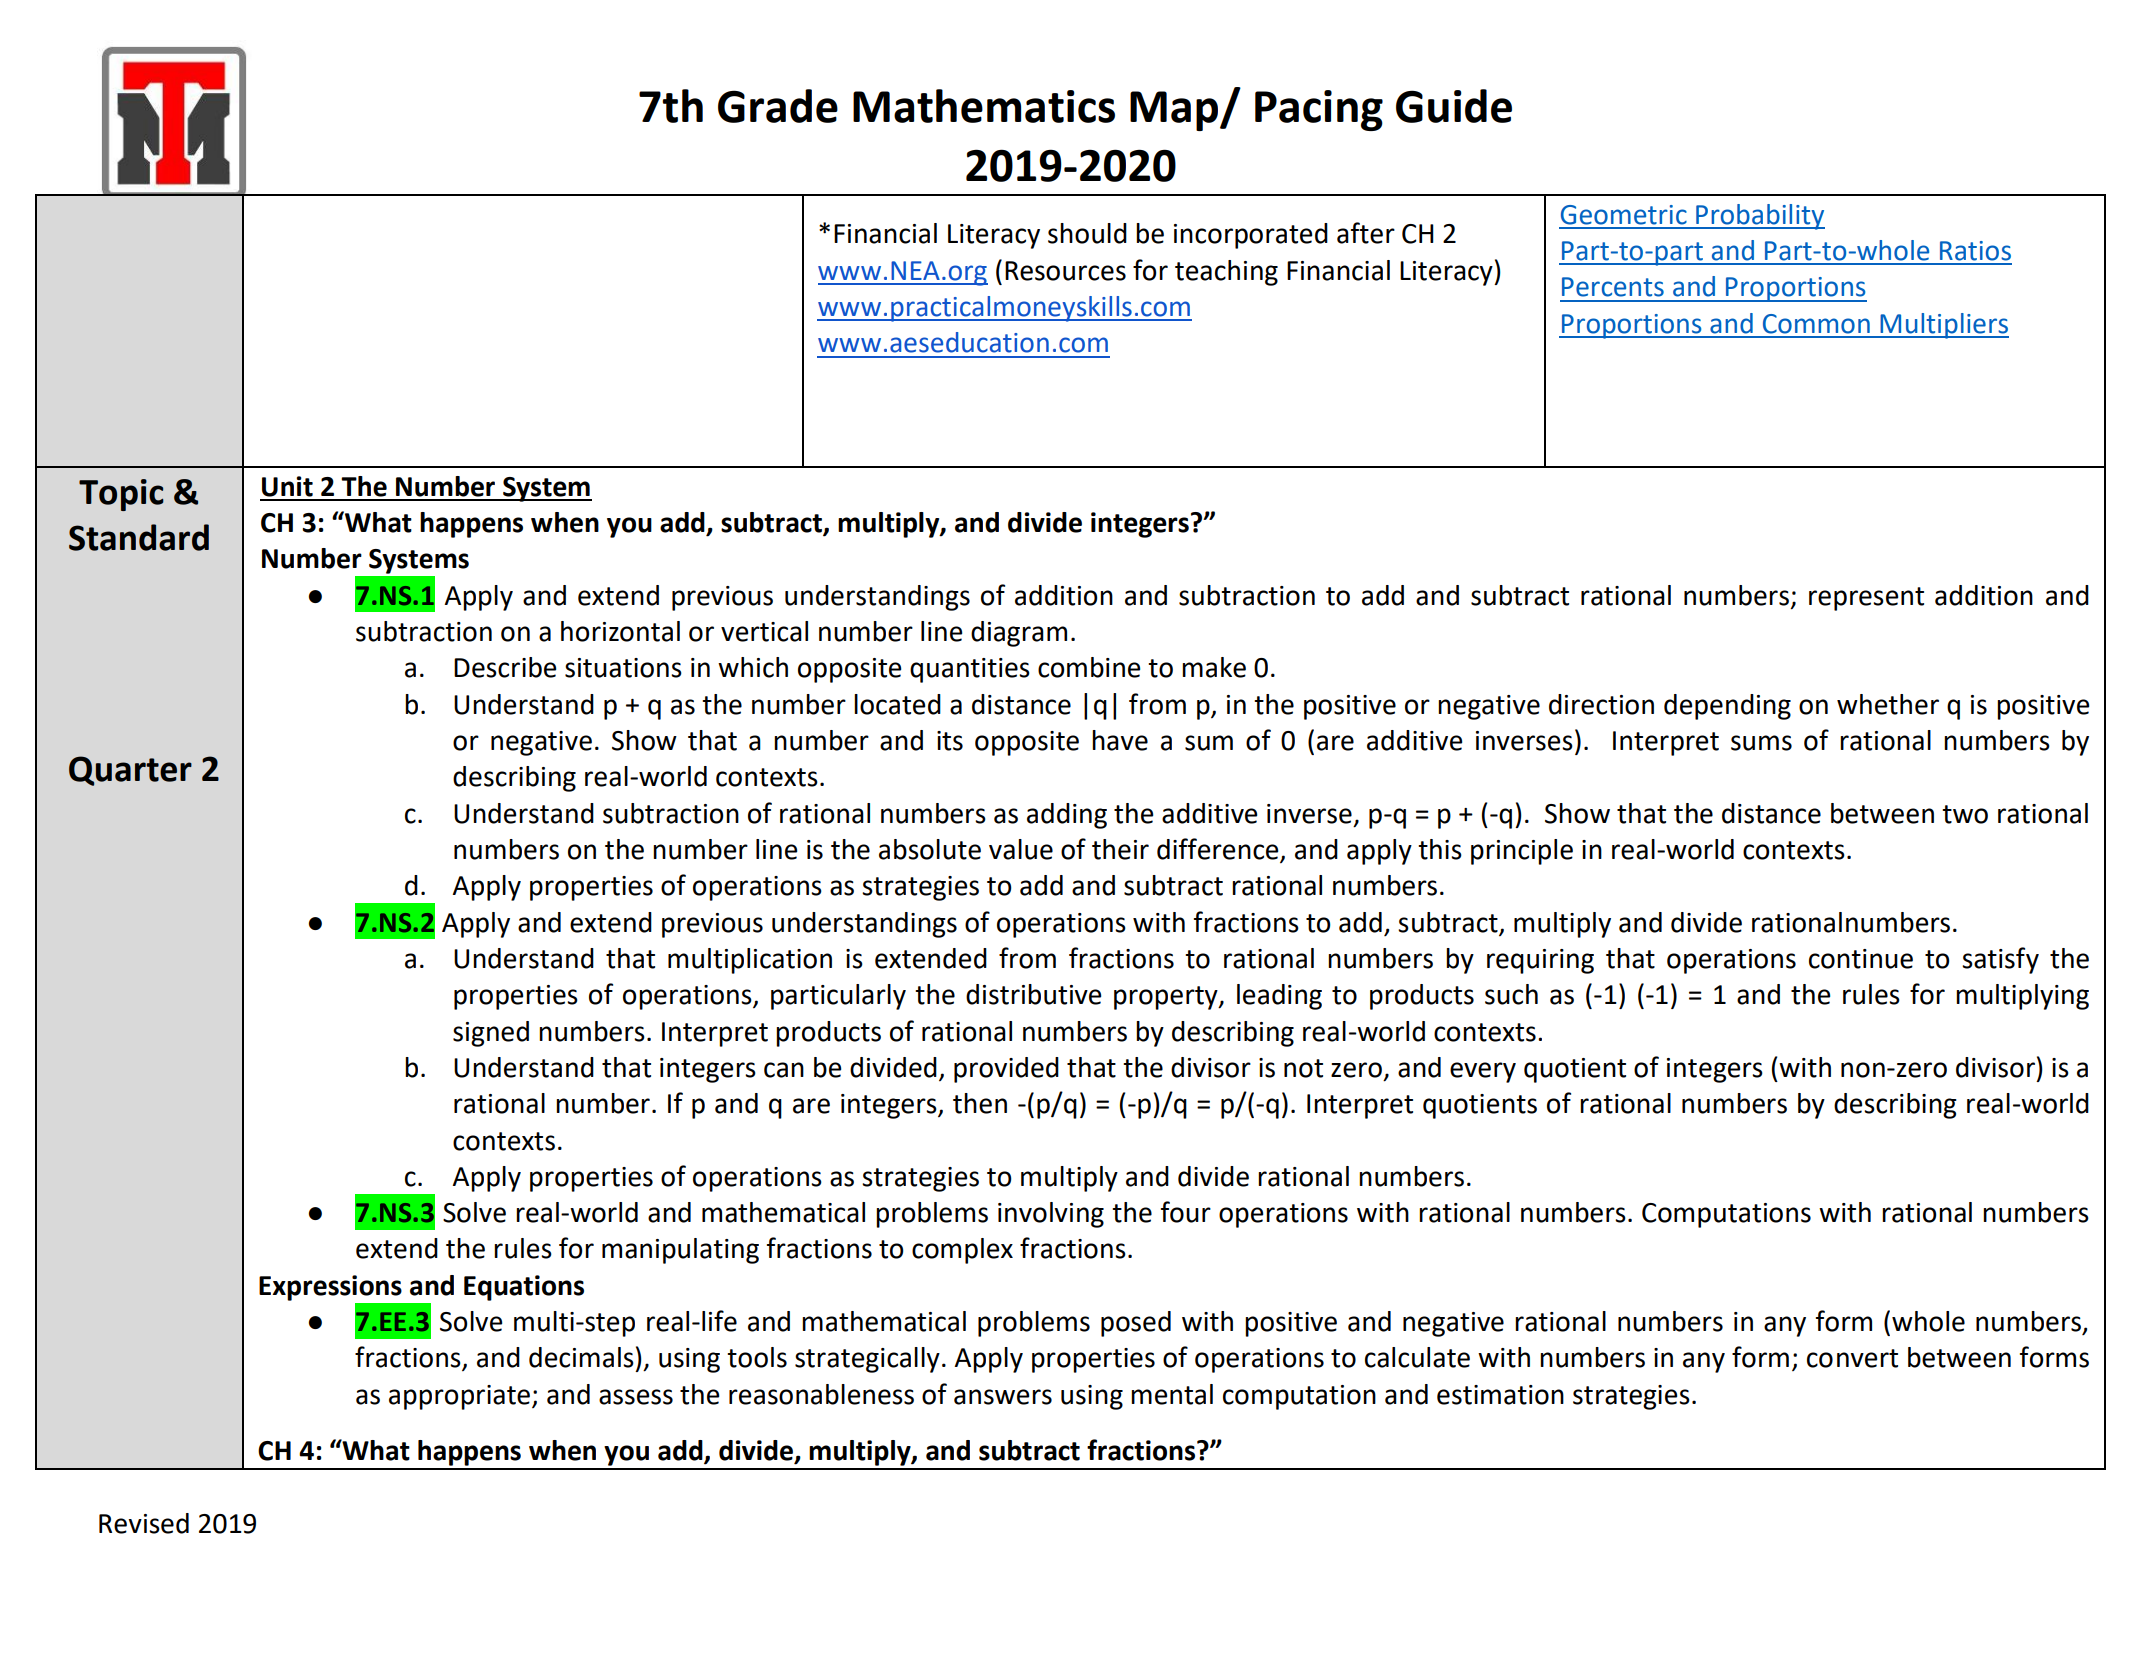 This image has height=1655, width=2141. What do you see at coordinates (1003, 1397) in the image?
I see `answers` at bounding box center [1003, 1397].
